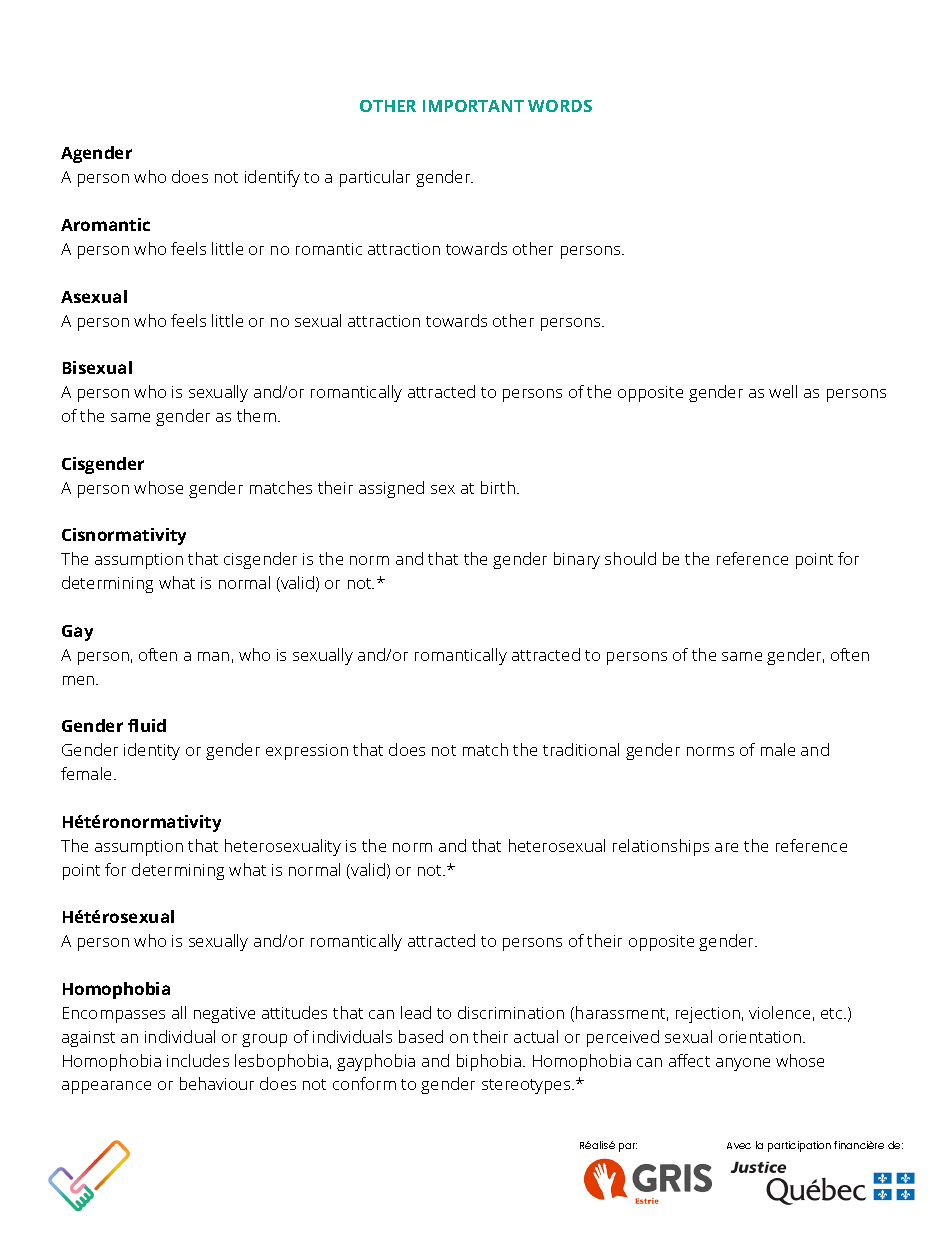 Image resolution: width=952 pixels, height=1233 pixels. I want to click on WORDS, so click(560, 106).
